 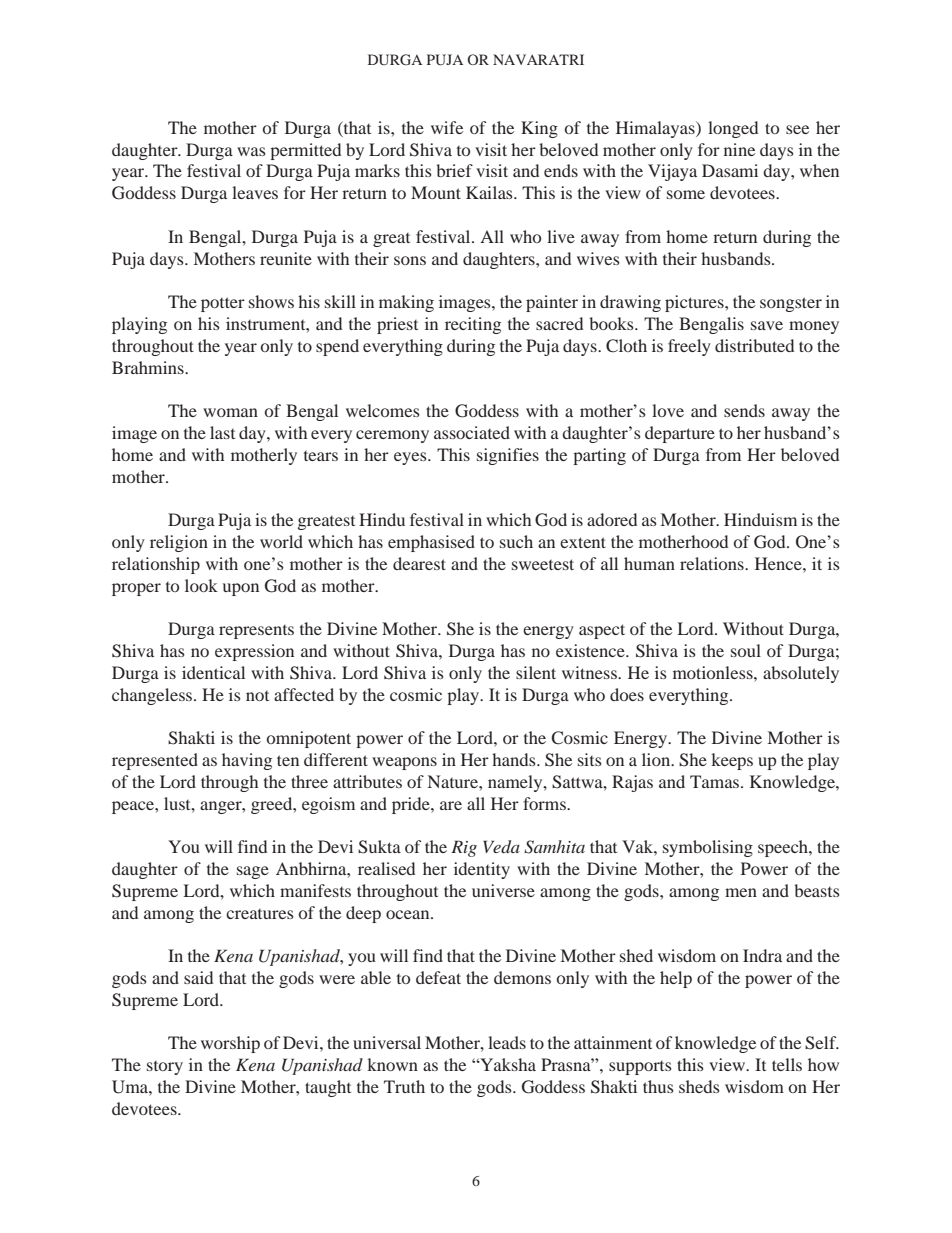 I want to click on was, so click(x=251, y=151).
